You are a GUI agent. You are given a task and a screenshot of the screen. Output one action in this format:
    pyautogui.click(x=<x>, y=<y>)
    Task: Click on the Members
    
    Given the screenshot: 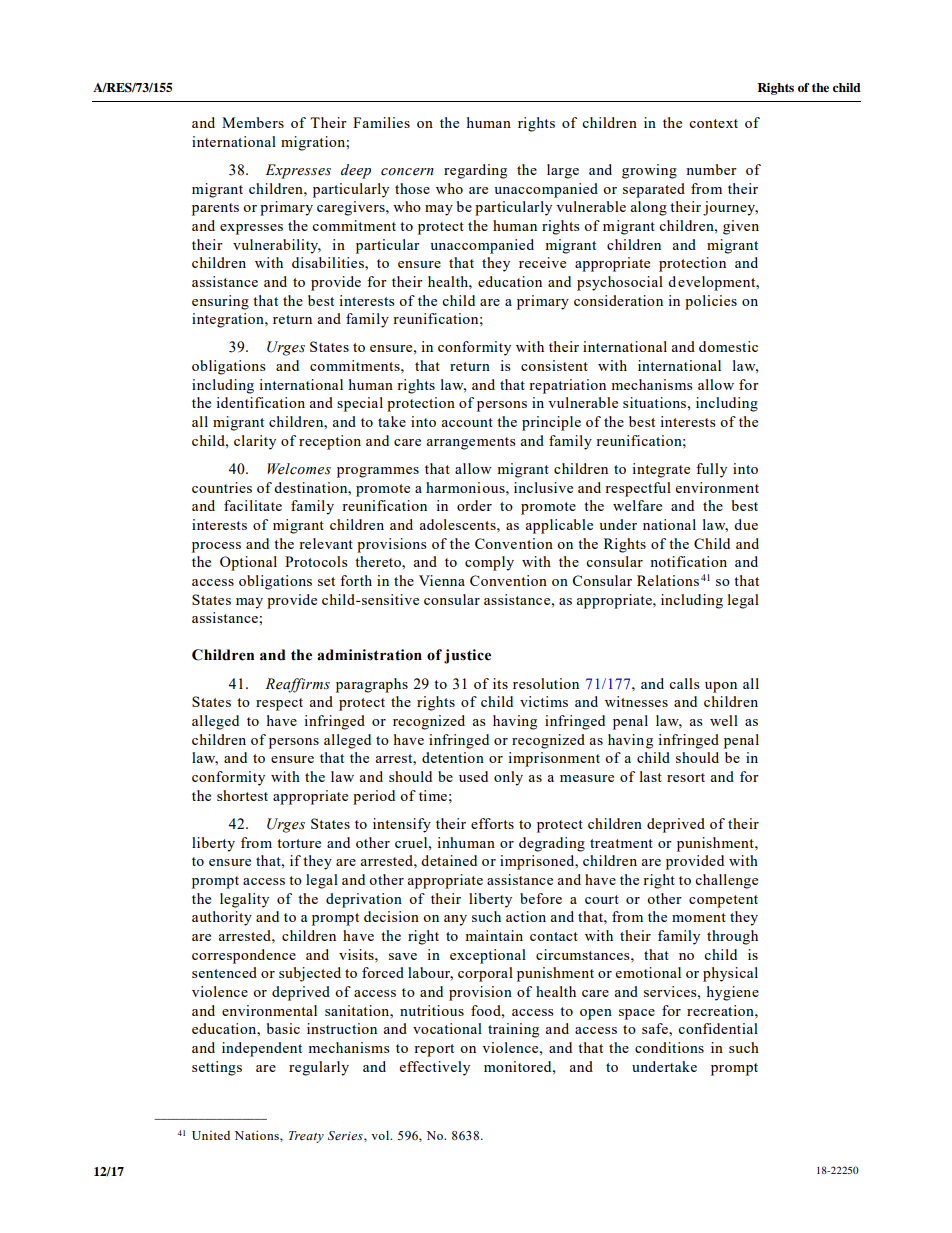 What is the action you would take?
    pyautogui.click(x=253, y=122)
